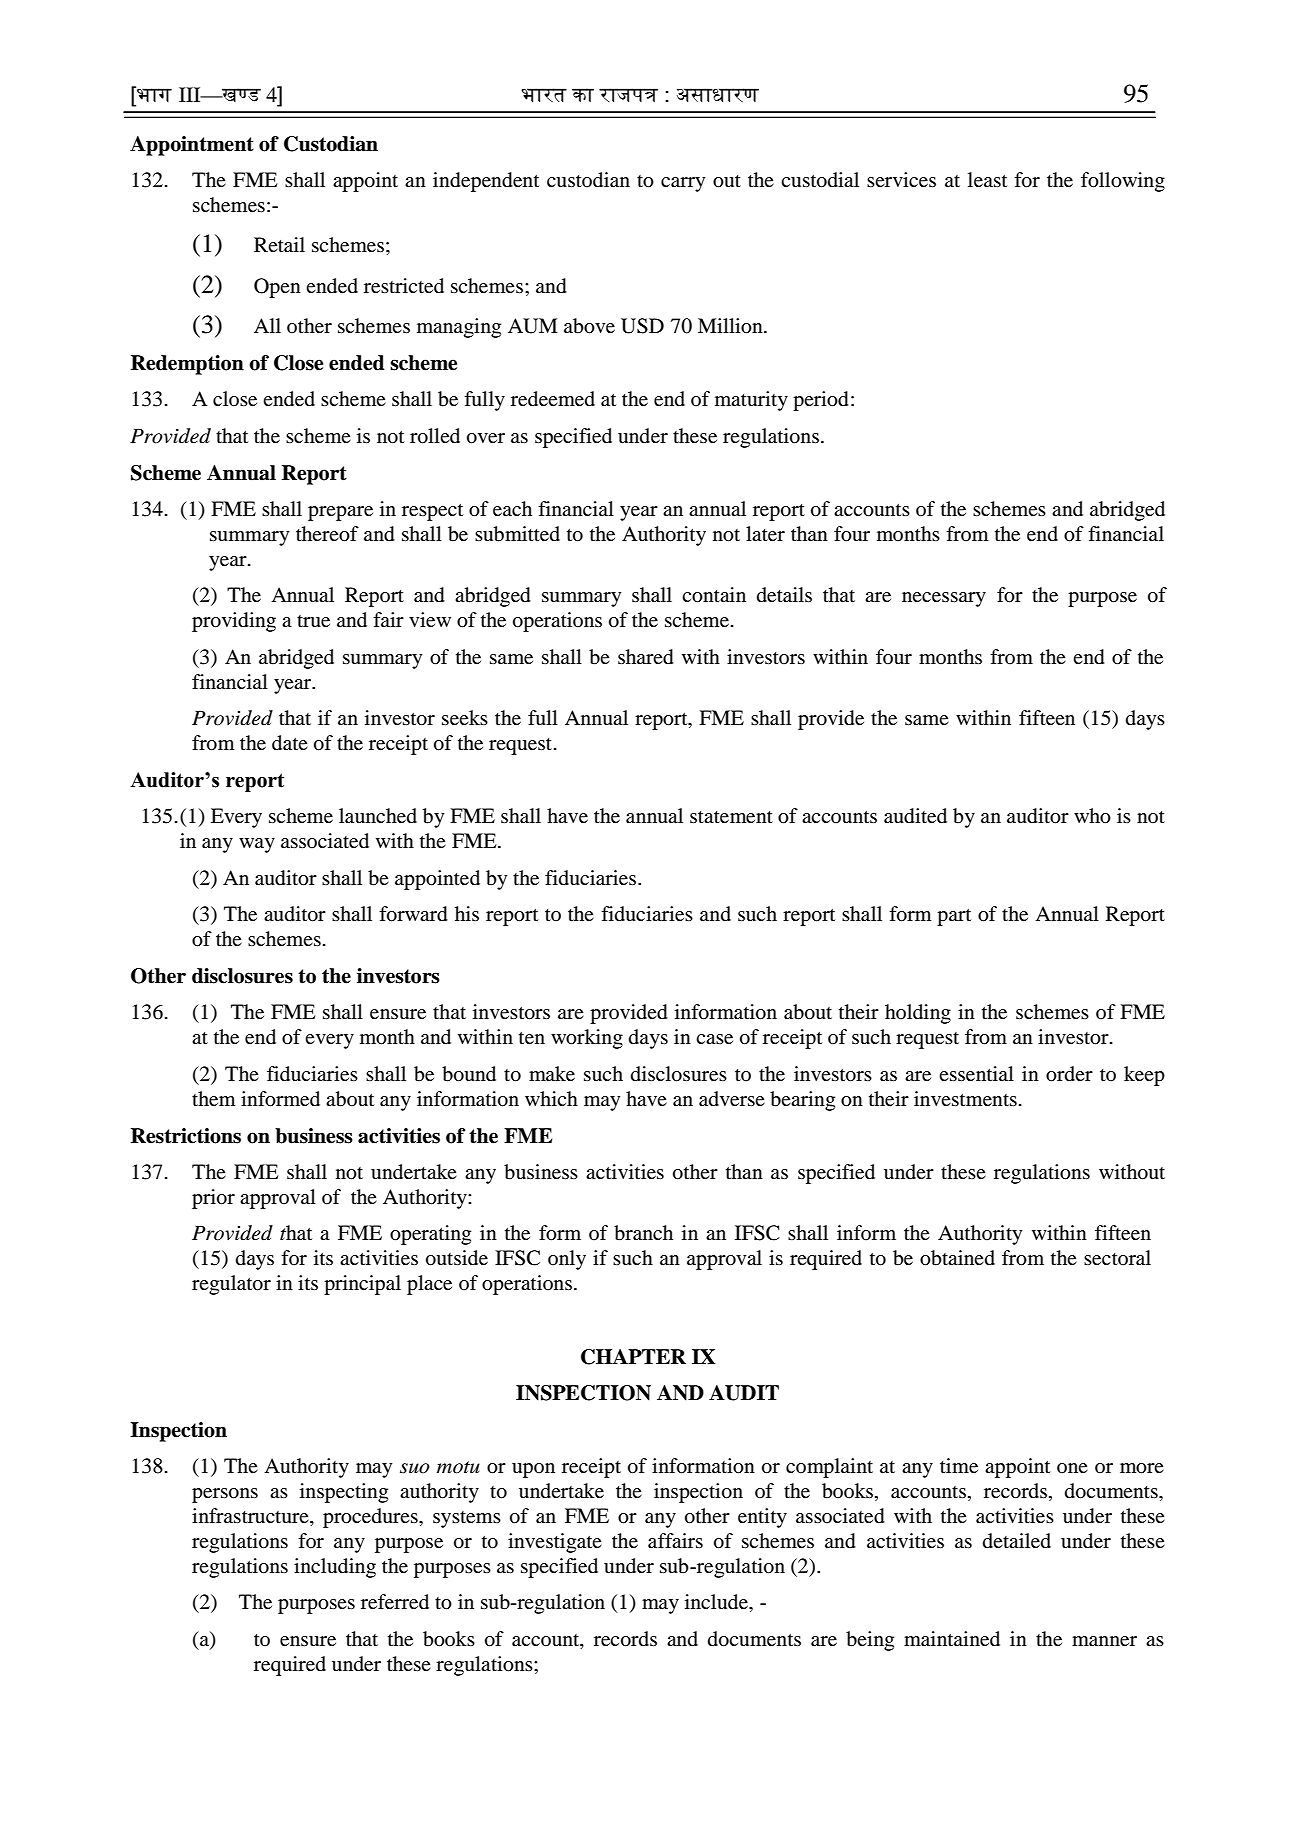  What do you see at coordinates (335, 1568) in the image?
I see `including` at bounding box center [335, 1568].
